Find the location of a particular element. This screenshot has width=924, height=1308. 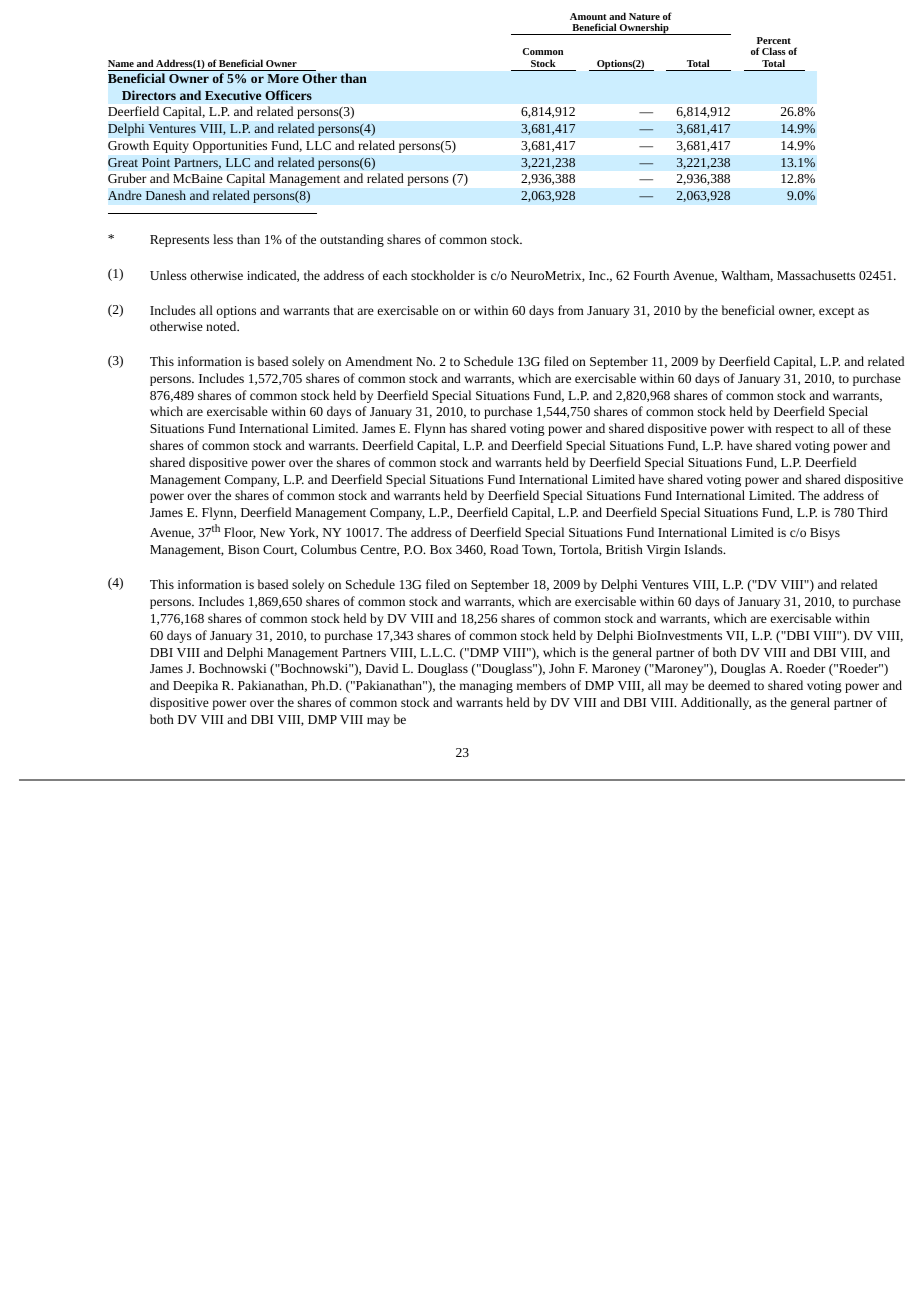

Name is located at coordinates (121, 63).
